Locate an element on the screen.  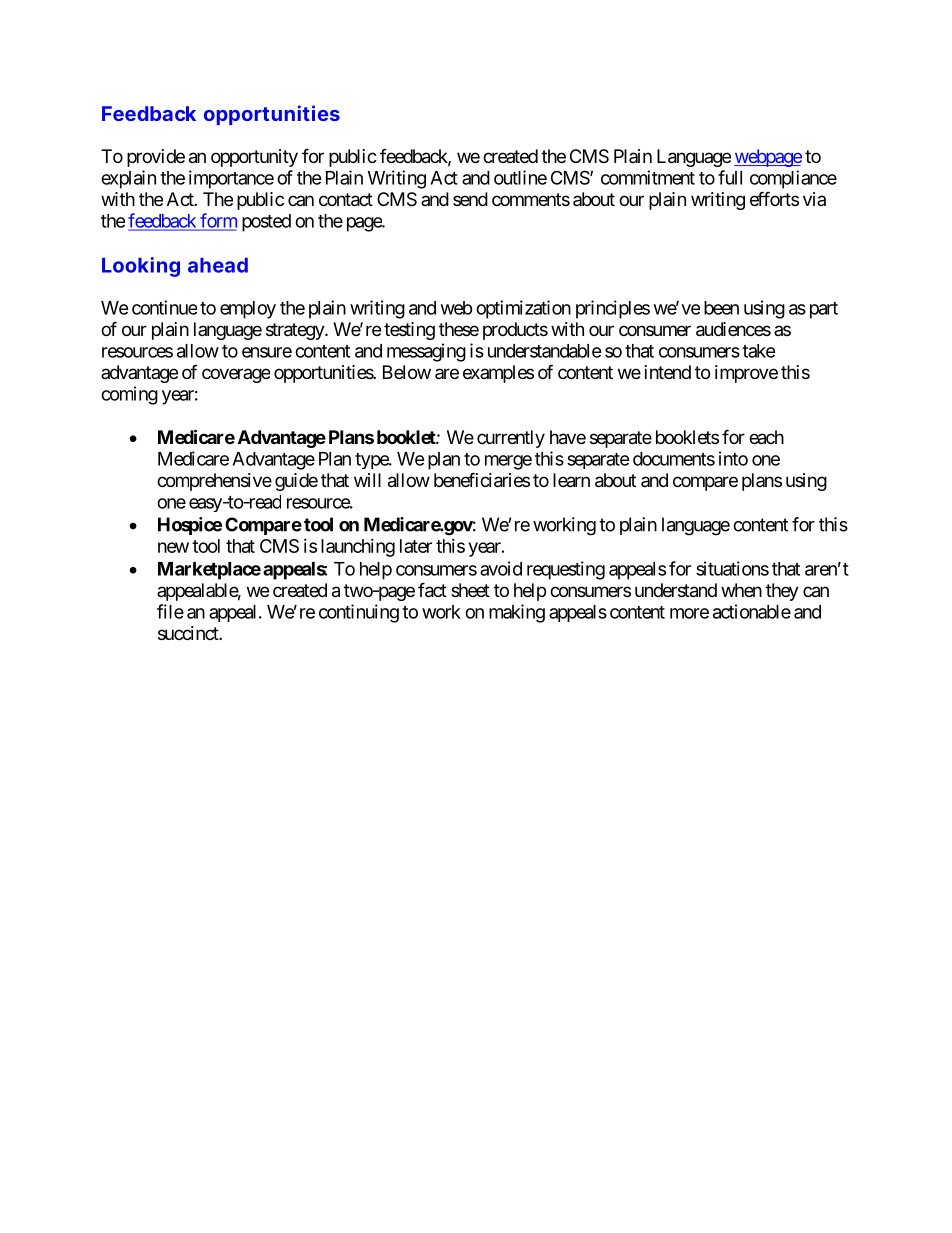
opportunity is located at coordinates (254, 158).
